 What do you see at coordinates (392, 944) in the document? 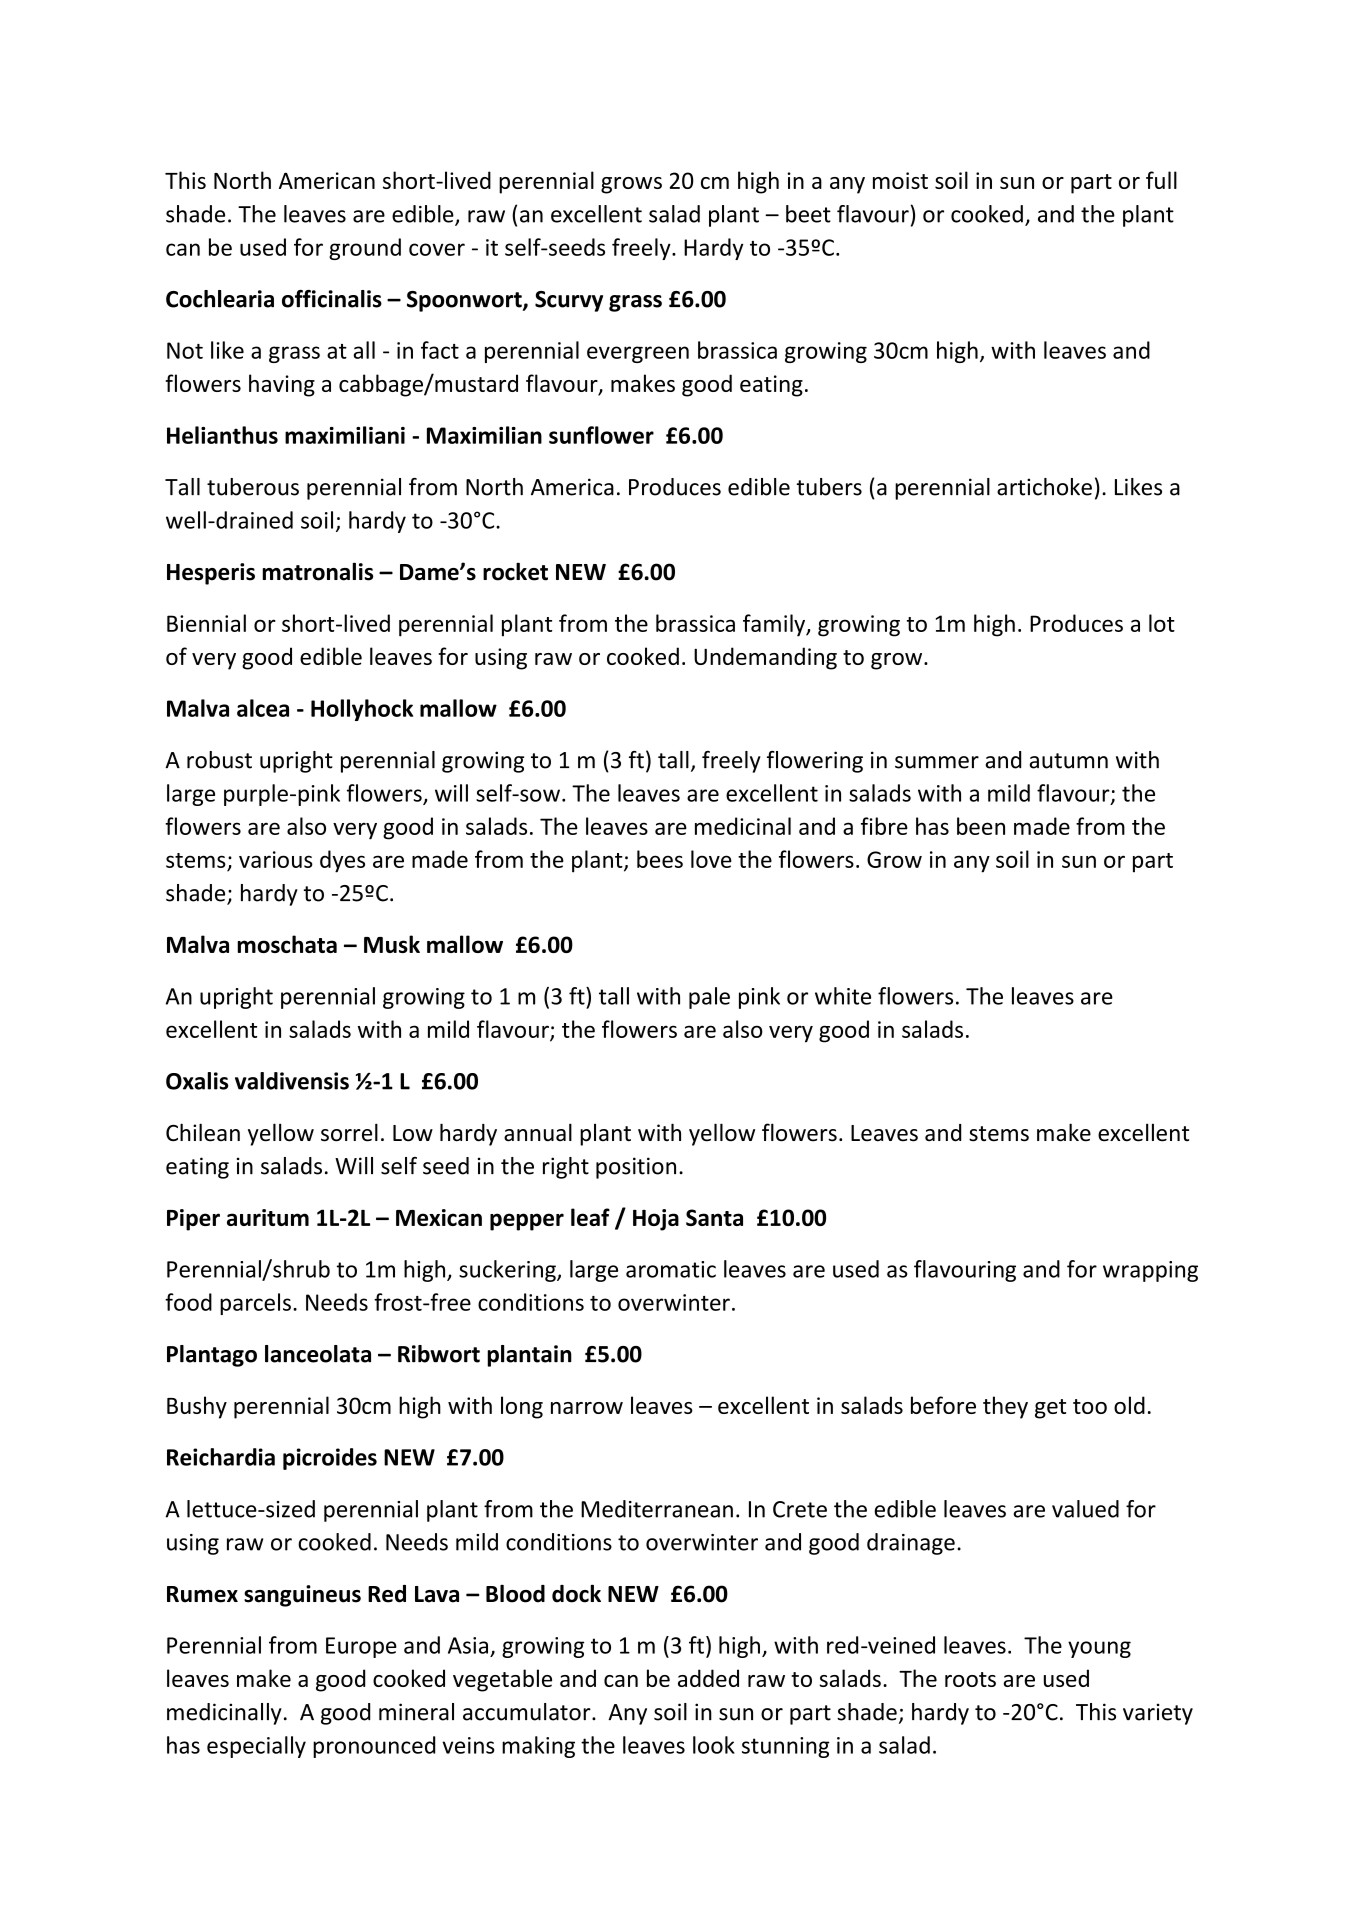
I see `Musk` at bounding box center [392, 944].
